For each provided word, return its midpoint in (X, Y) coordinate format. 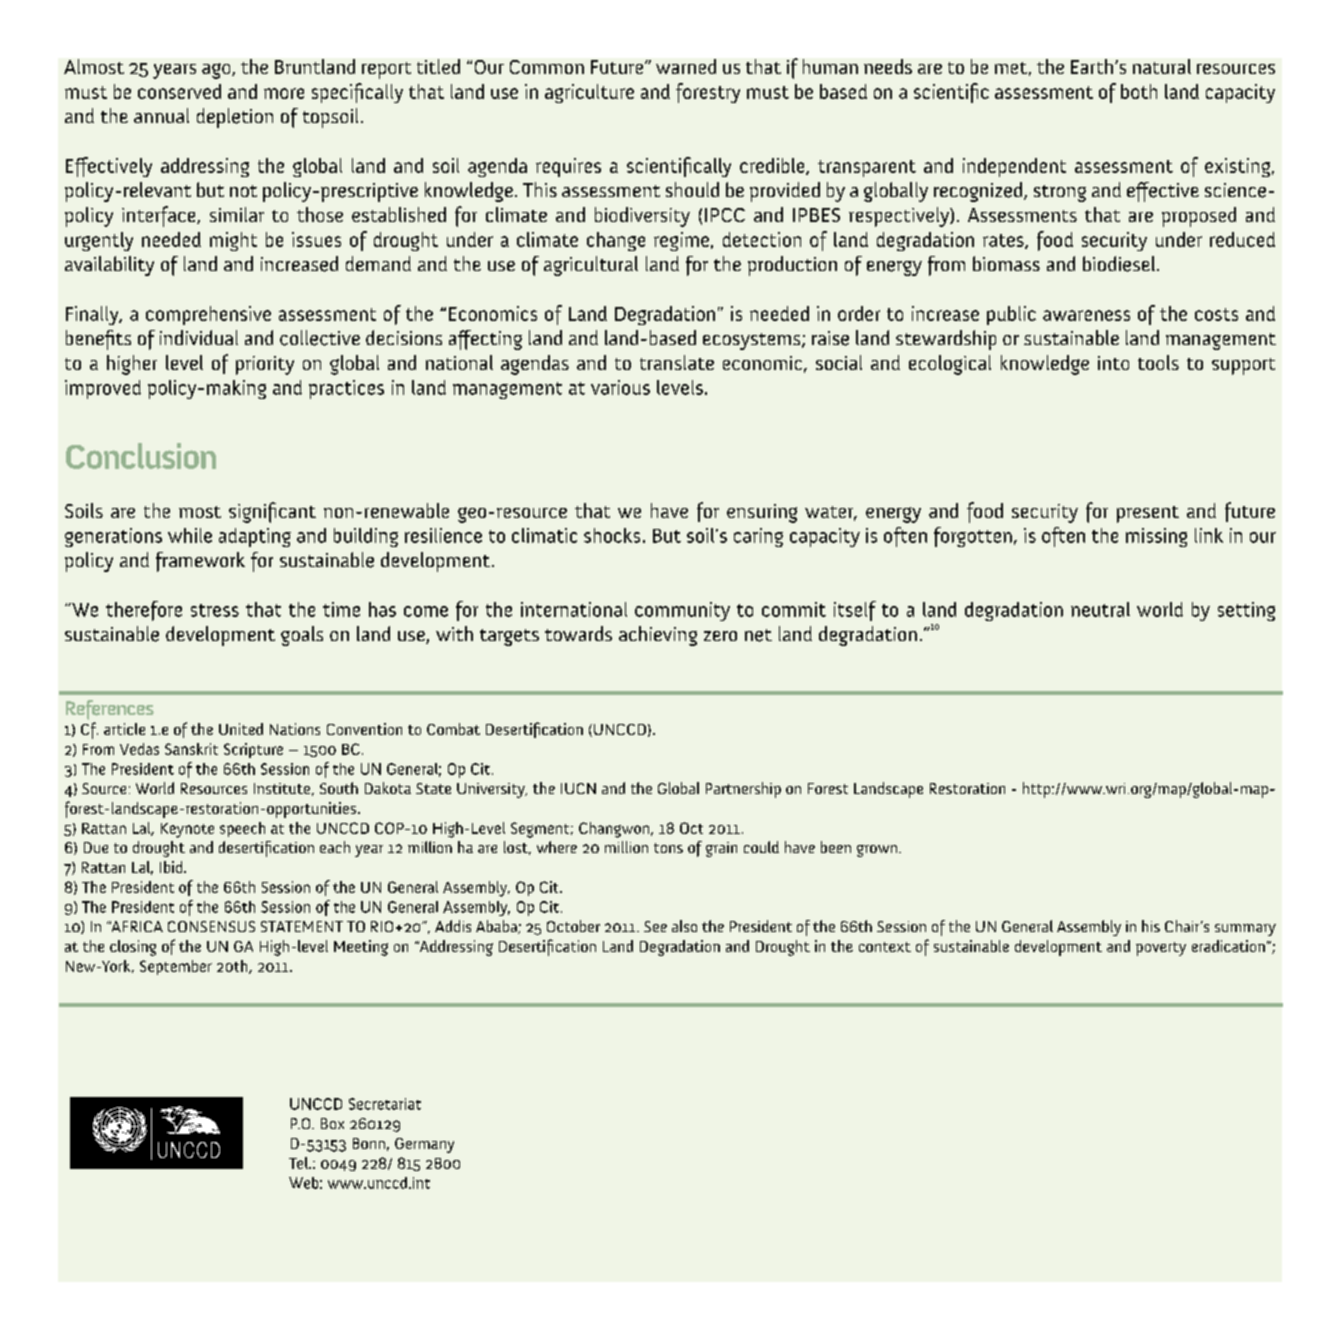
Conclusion (141, 456)
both (1139, 91)
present (1148, 514)
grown (878, 851)
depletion (235, 118)
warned (686, 66)
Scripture (253, 750)
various (620, 387)
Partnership (743, 790)
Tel (299, 1163)
